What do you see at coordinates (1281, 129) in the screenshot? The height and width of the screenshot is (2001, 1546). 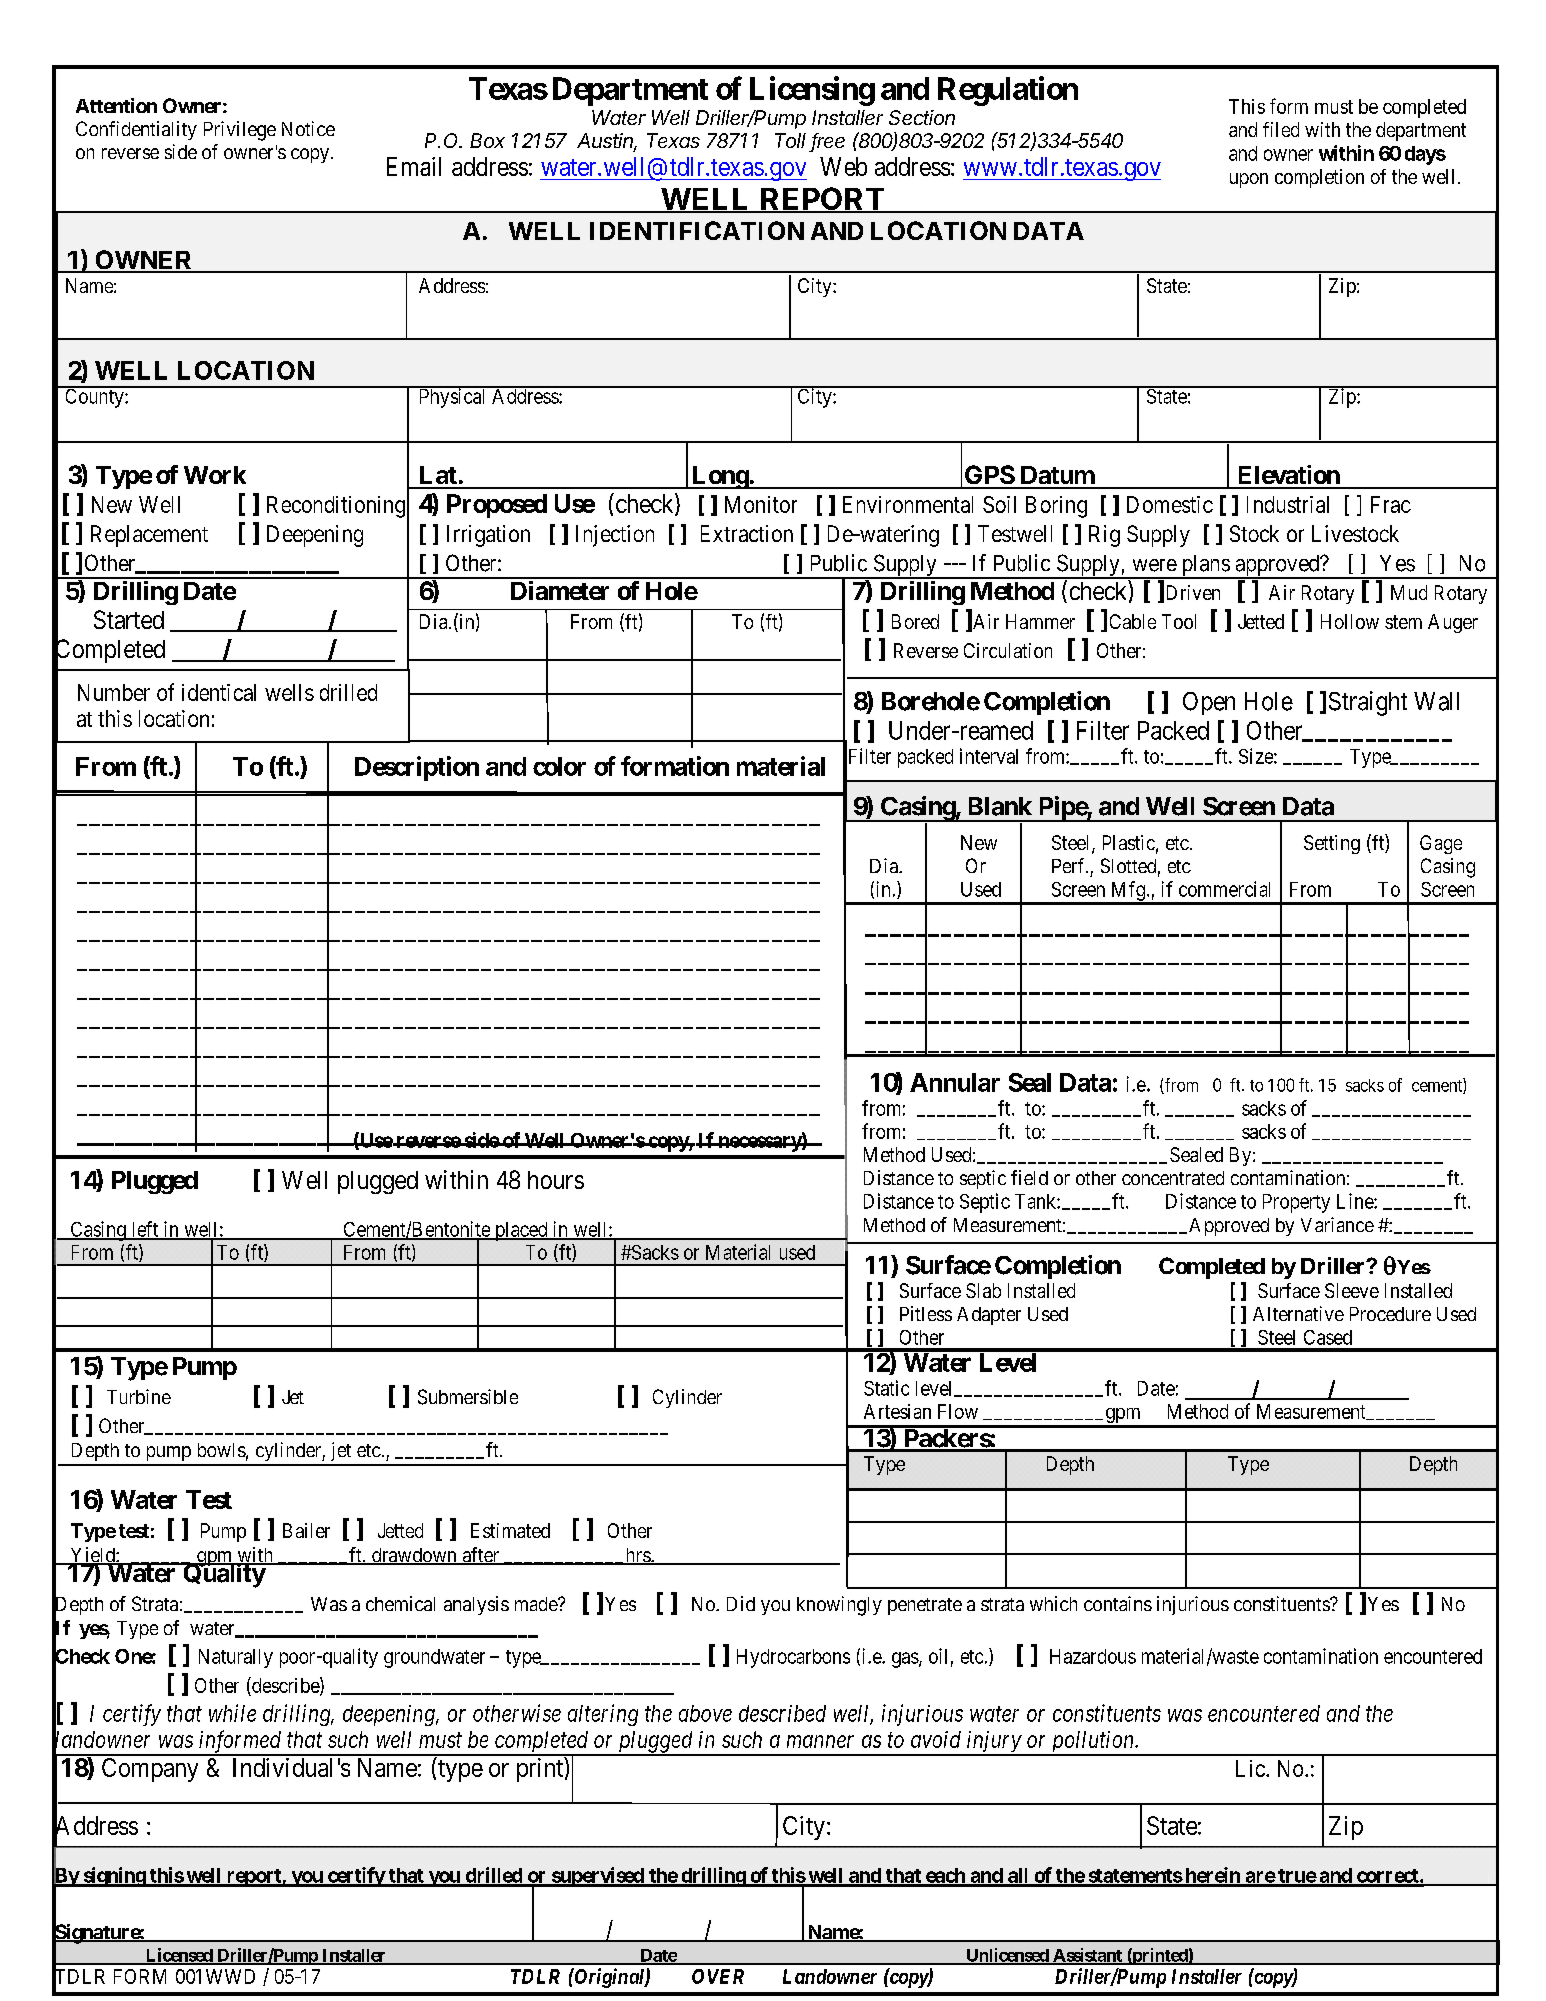 I see `filed` at bounding box center [1281, 129].
